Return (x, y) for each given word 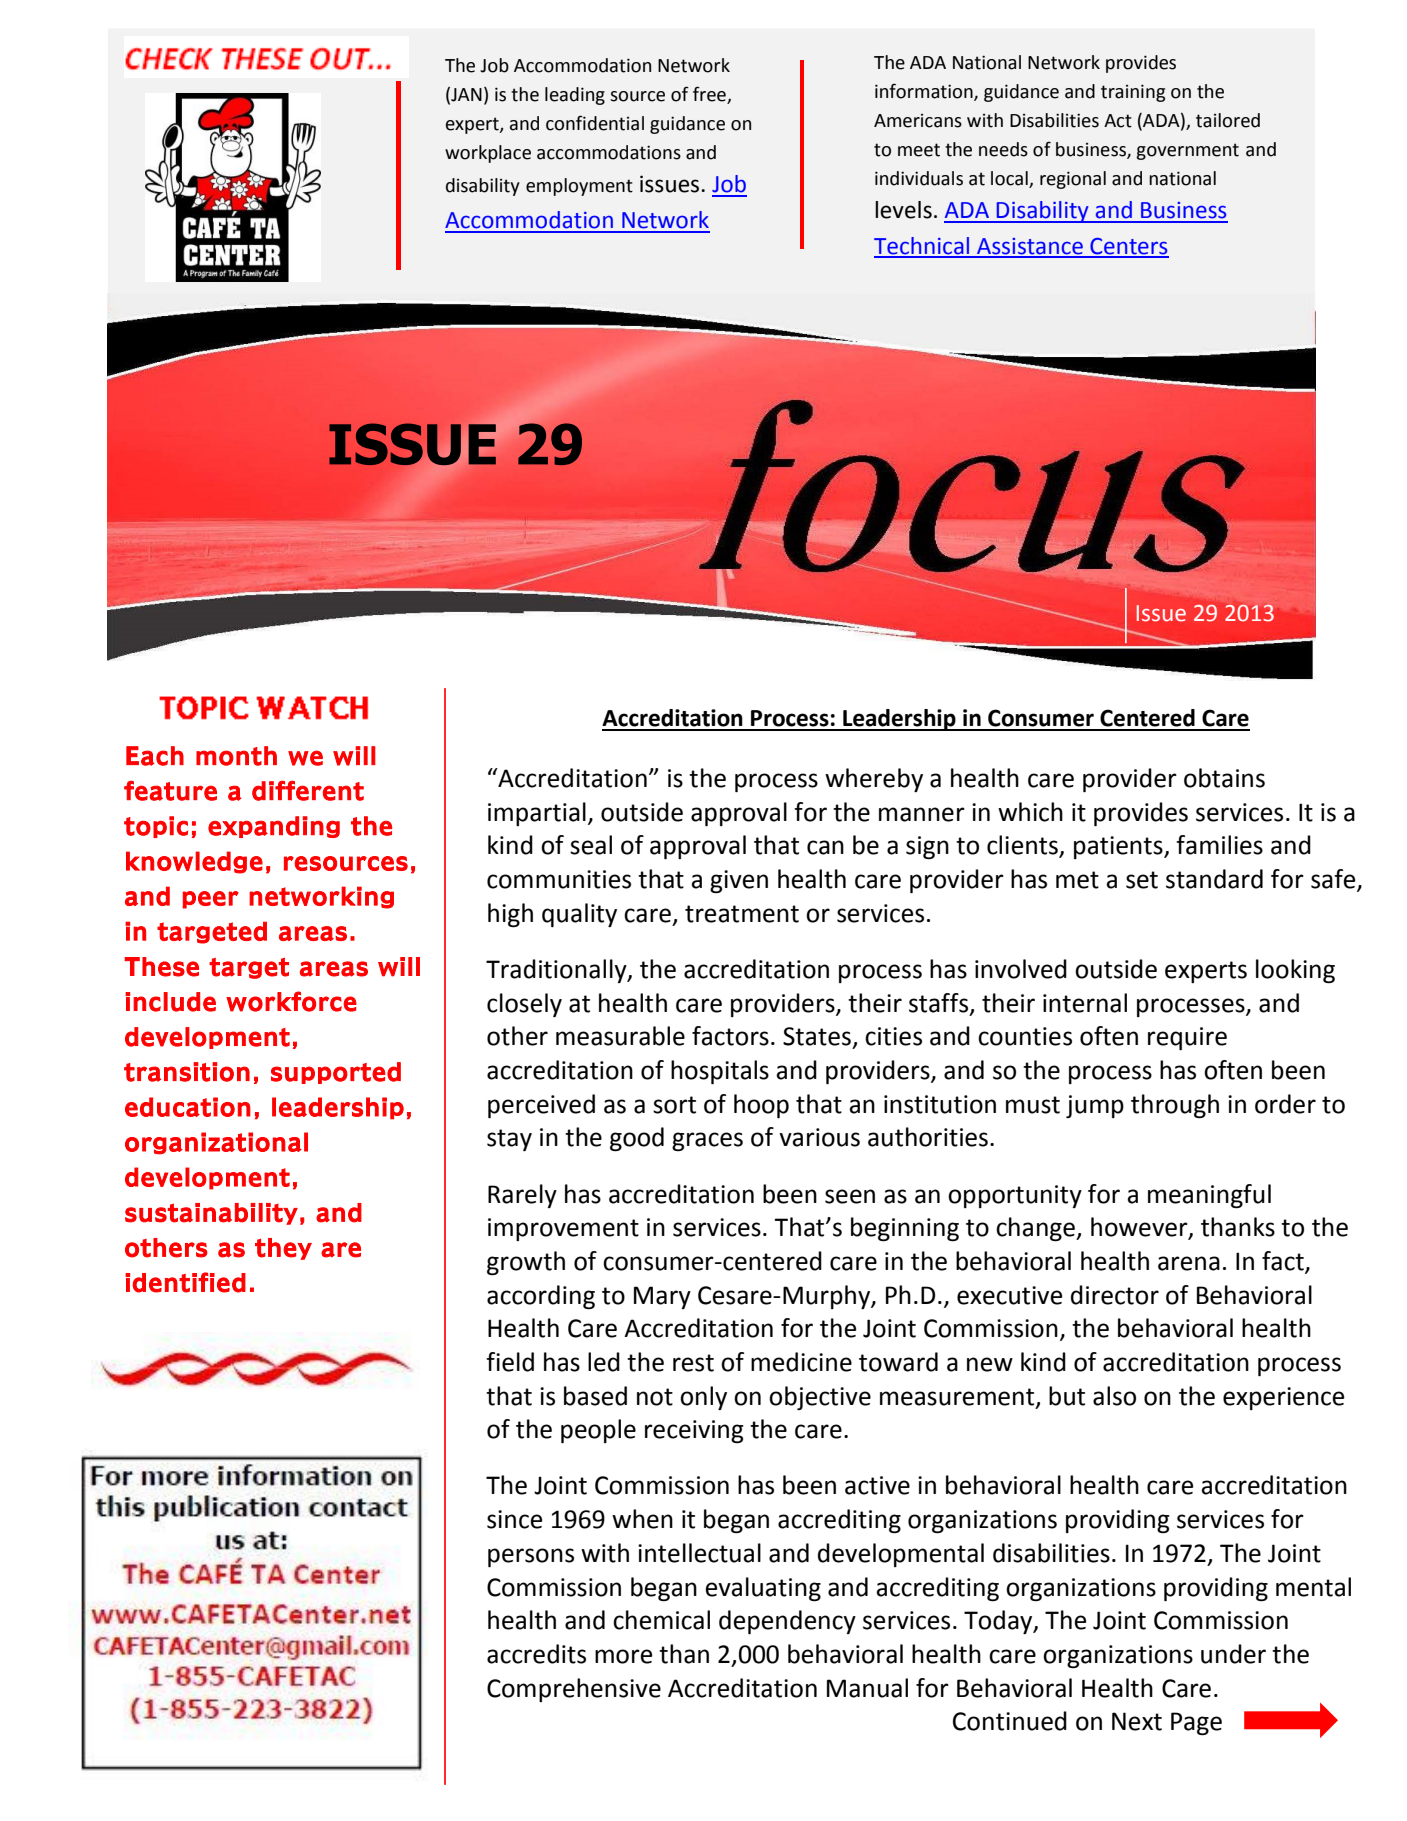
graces (707, 1141)
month (236, 756)
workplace (488, 154)
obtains (1224, 778)
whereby (874, 780)
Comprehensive (574, 1690)
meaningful (1209, 1196)
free (709, 94)
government (1187, 151)
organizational (216, 1143)
